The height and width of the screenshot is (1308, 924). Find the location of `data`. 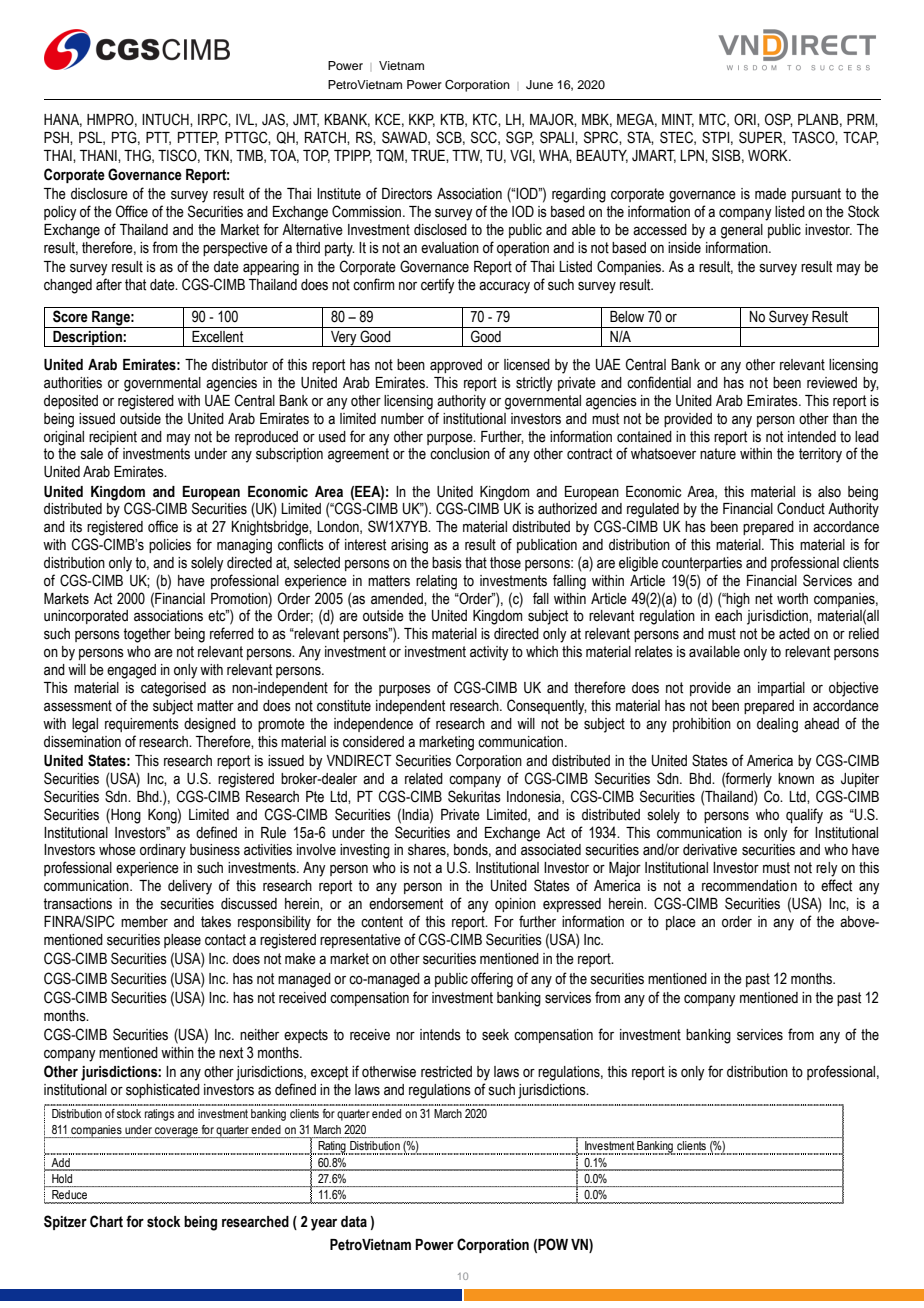

data is located at coordinates (354, 1222).
